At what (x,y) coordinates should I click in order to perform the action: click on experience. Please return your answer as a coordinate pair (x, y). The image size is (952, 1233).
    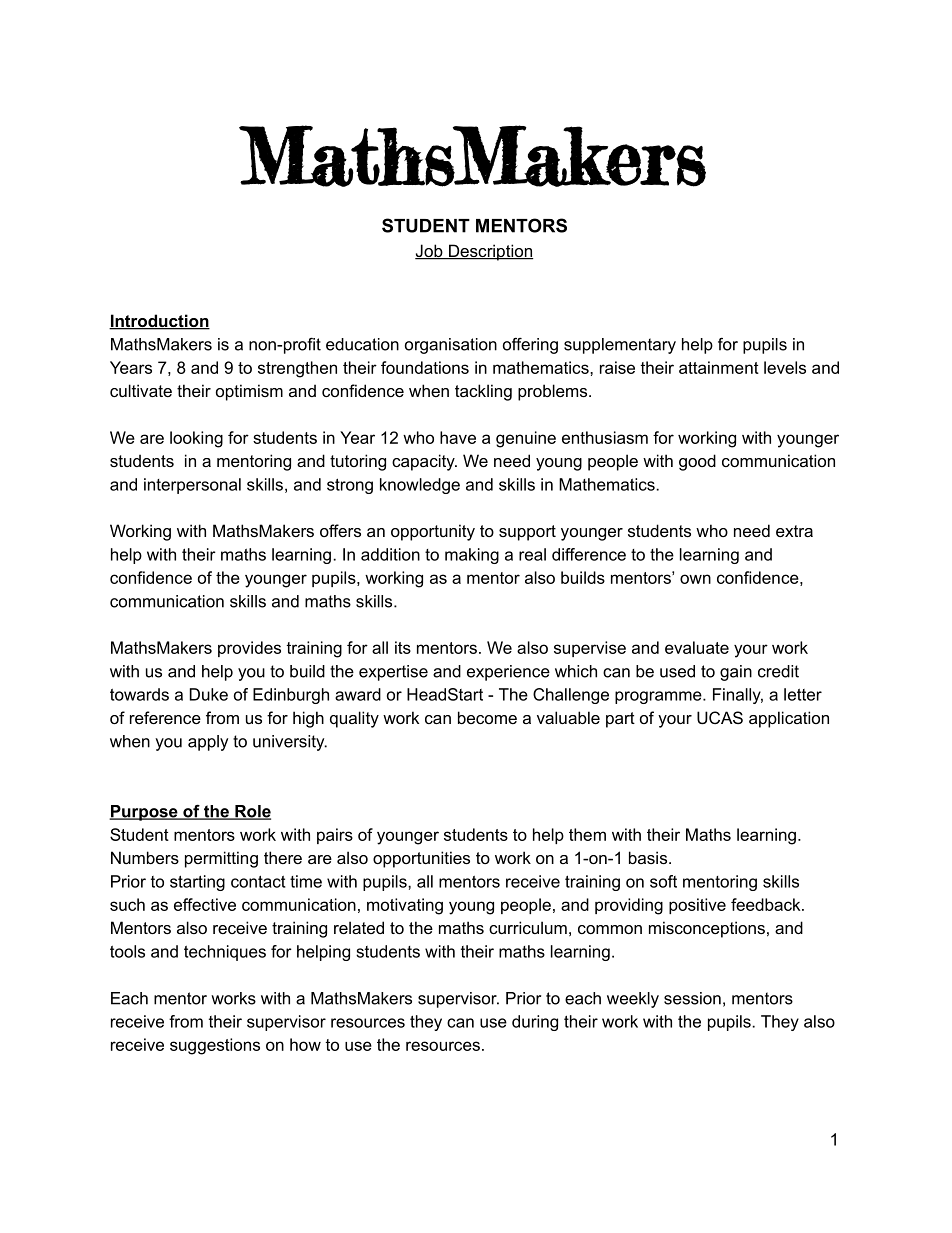
    Looking at the image, I should click on (508, 673).
